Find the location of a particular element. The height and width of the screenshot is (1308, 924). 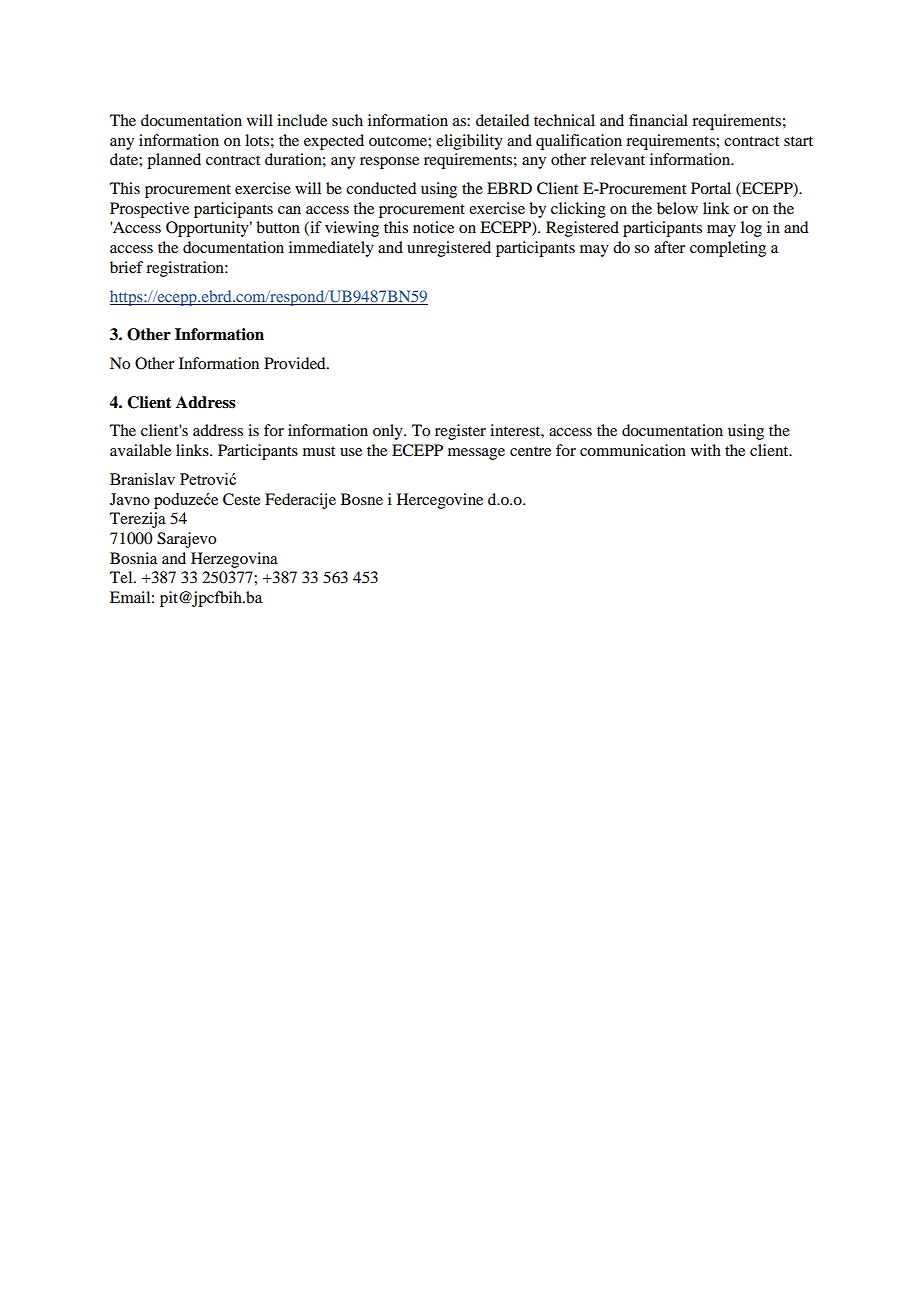

Provided is located at coordinates (296, 363).
